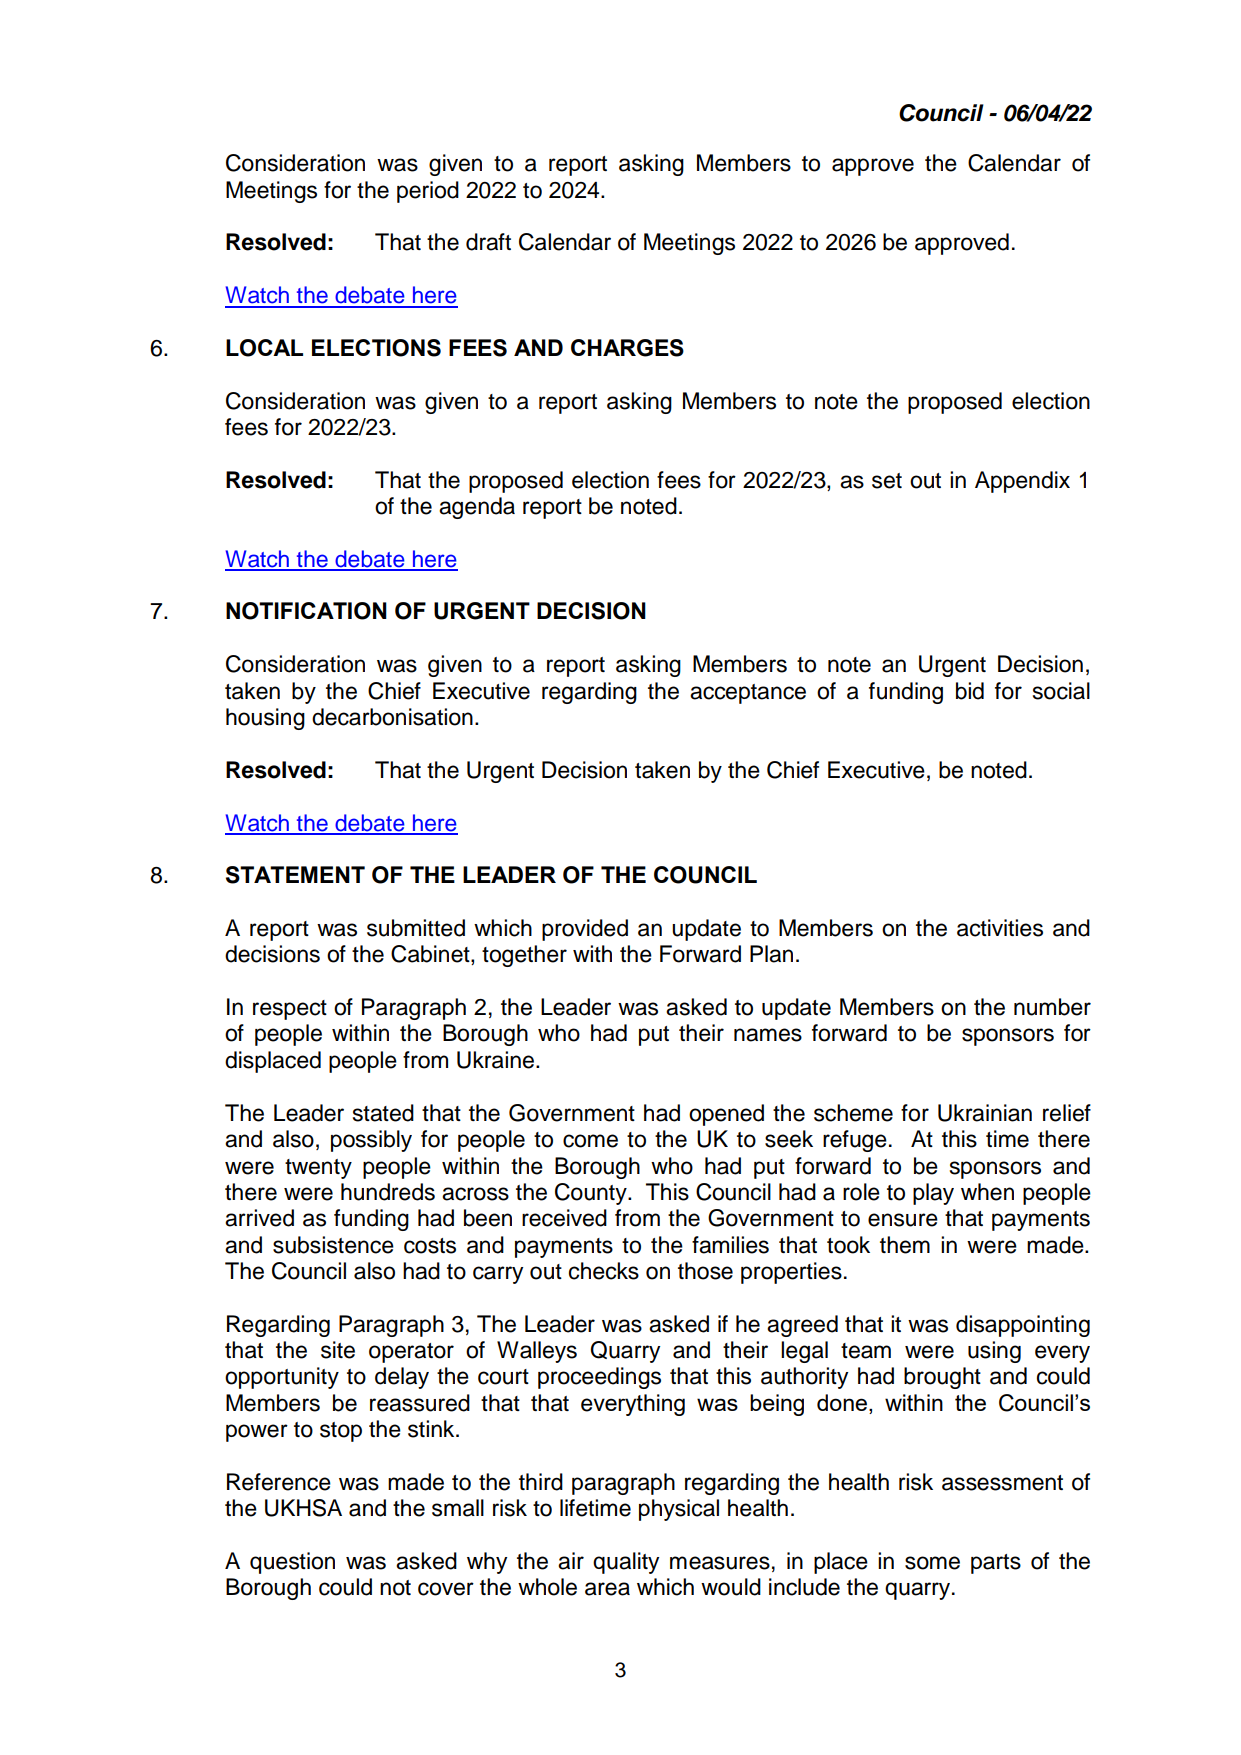 The height and width of the page is (1755, 1241). I want to click on subsistence, so click(333, 1245).
